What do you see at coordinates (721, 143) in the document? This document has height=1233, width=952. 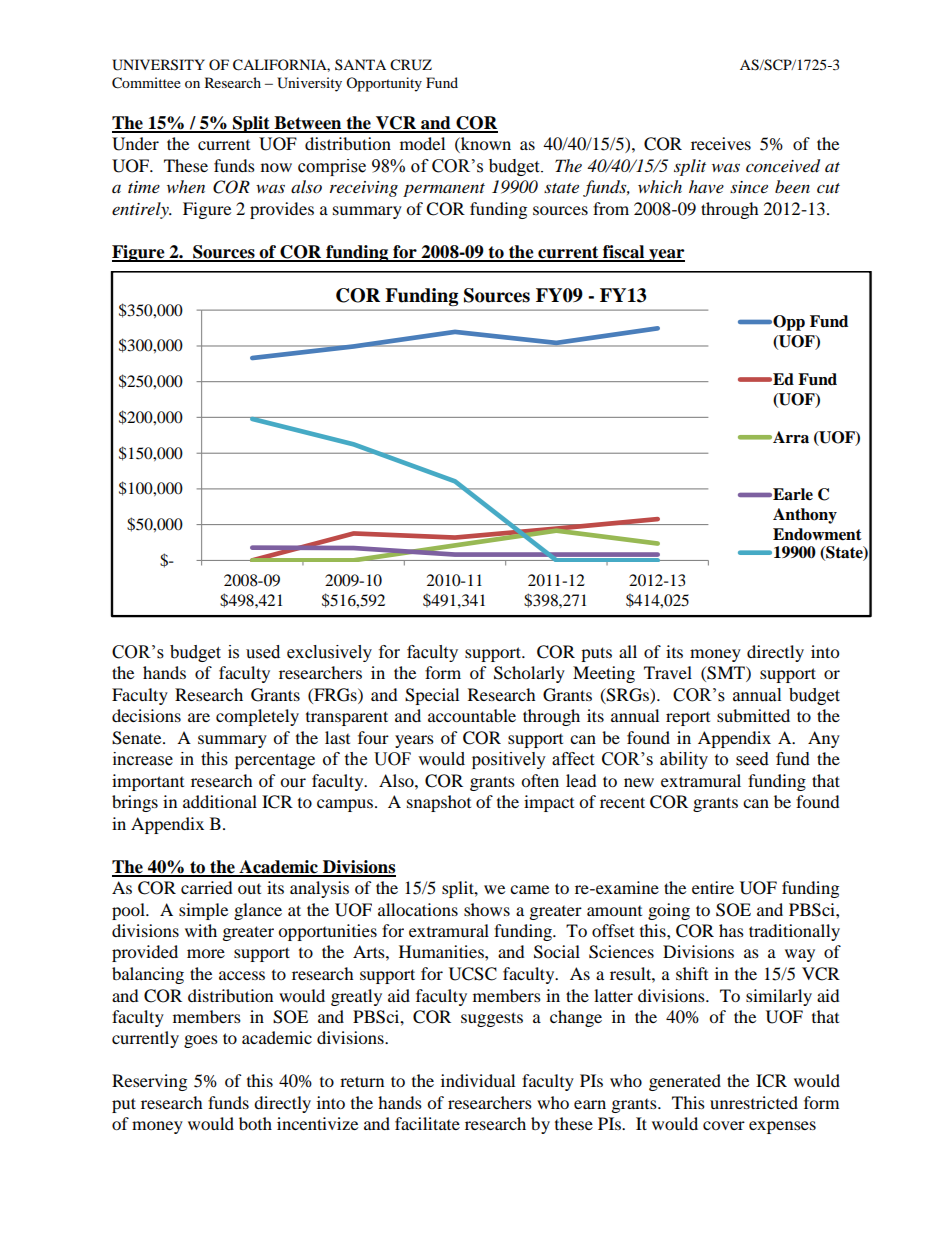 I see `receives` at bounding box center [721, 143].
